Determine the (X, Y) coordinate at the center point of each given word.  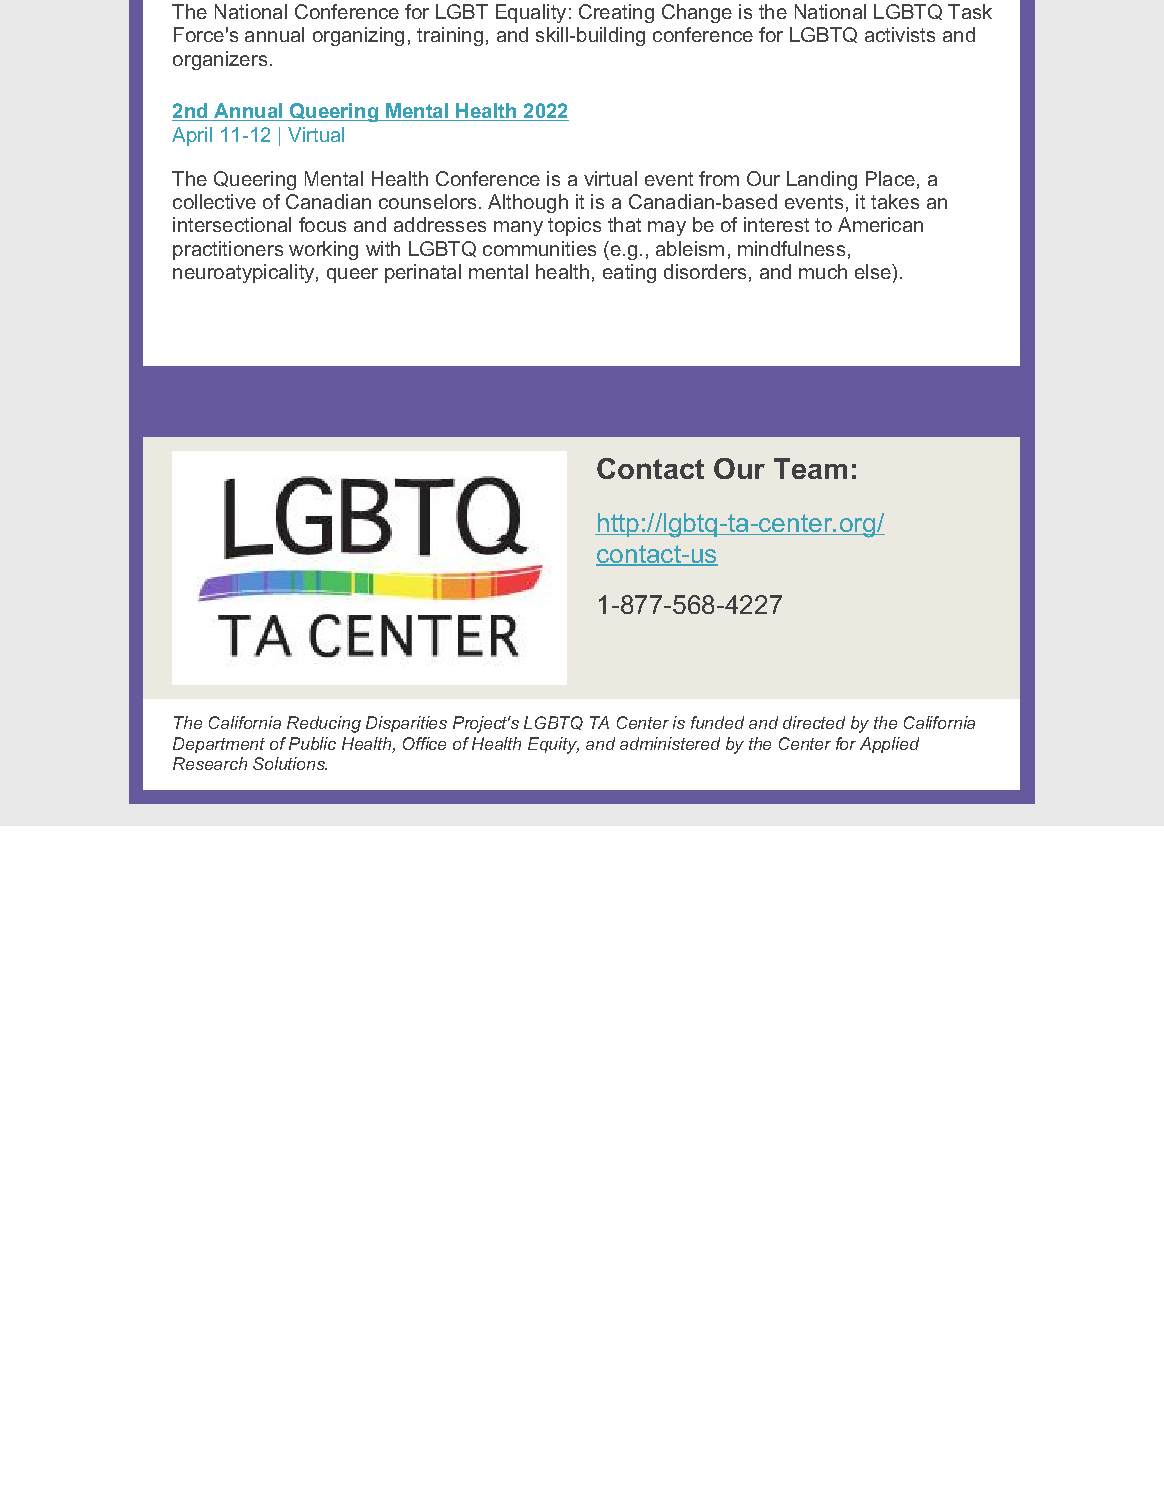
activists (900, 34)
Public (312, 743)
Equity (553, 745)
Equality (531, 13)
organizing (358, 36)
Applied (889, 745)
